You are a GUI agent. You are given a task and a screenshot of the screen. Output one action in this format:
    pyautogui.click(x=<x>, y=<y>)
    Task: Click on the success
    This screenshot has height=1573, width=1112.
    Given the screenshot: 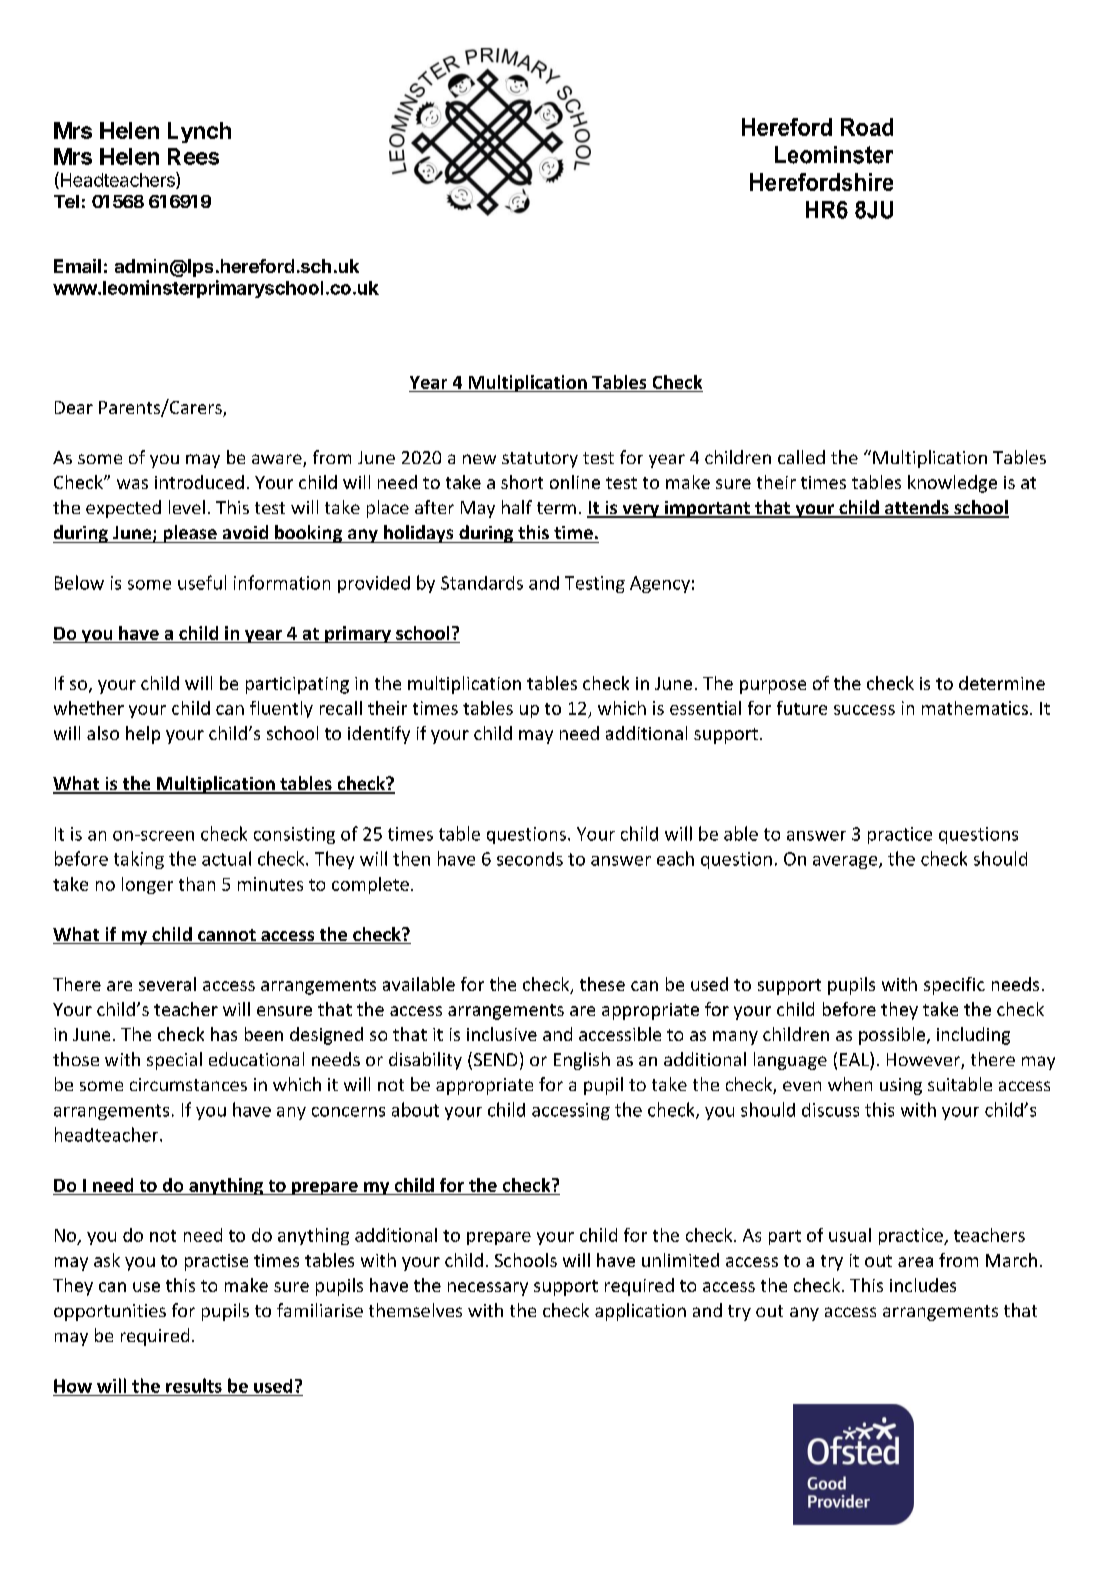 What is the action you would take?
    pyautogui.click(x=864, y=710)
